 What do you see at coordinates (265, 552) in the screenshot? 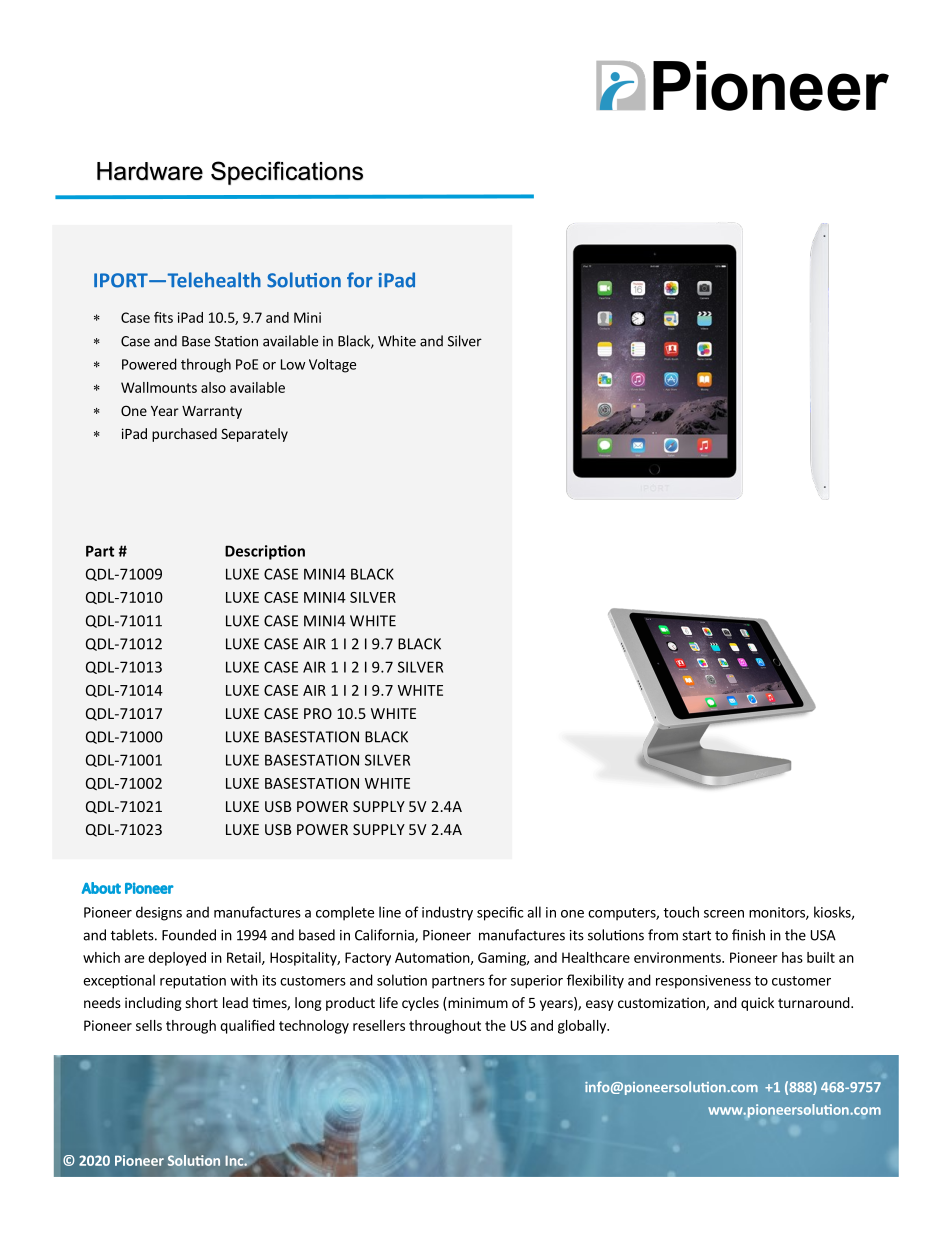
I see `Description` at bounding box center [265, 552].
